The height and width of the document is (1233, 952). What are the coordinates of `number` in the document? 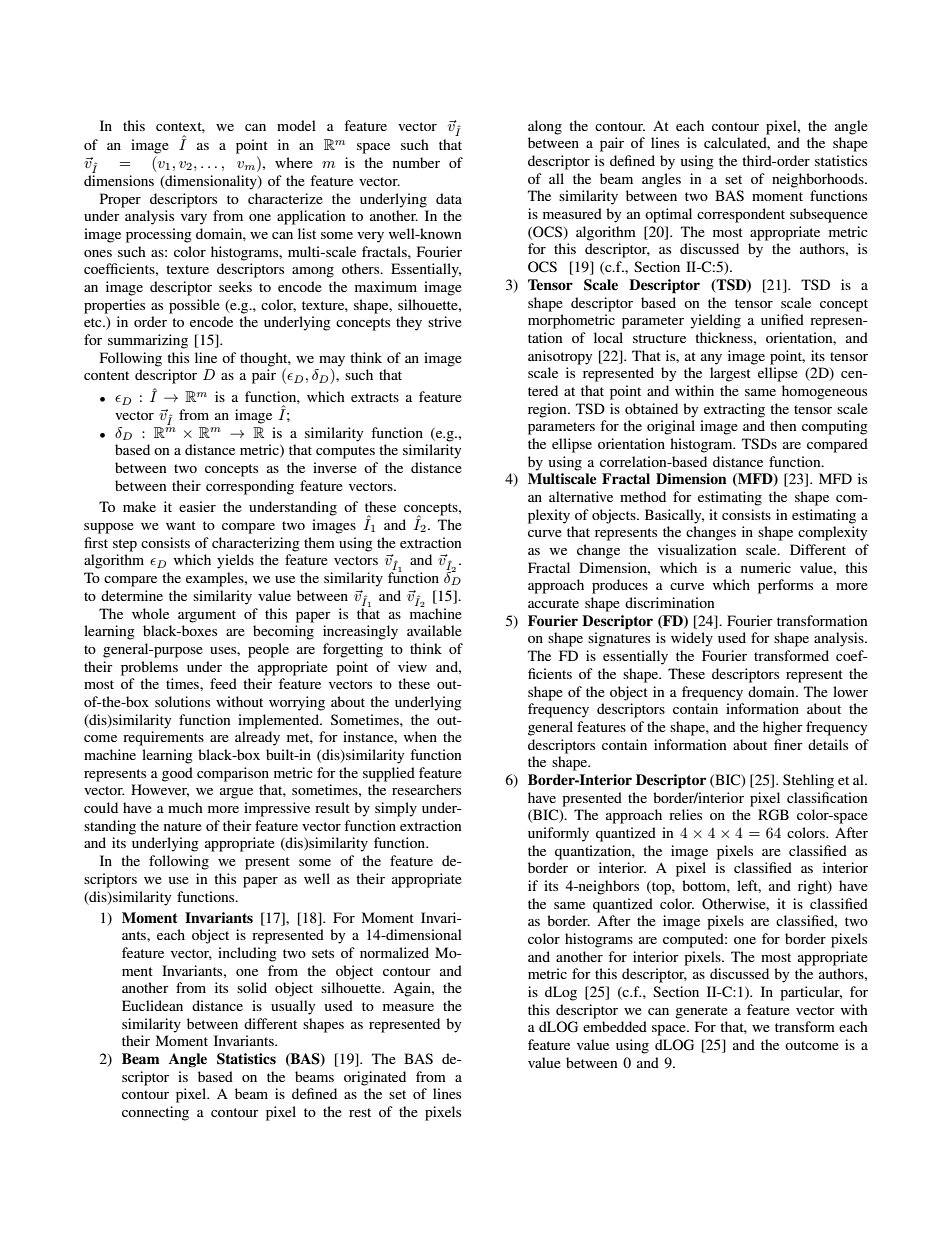 It's located at (416, 162).
